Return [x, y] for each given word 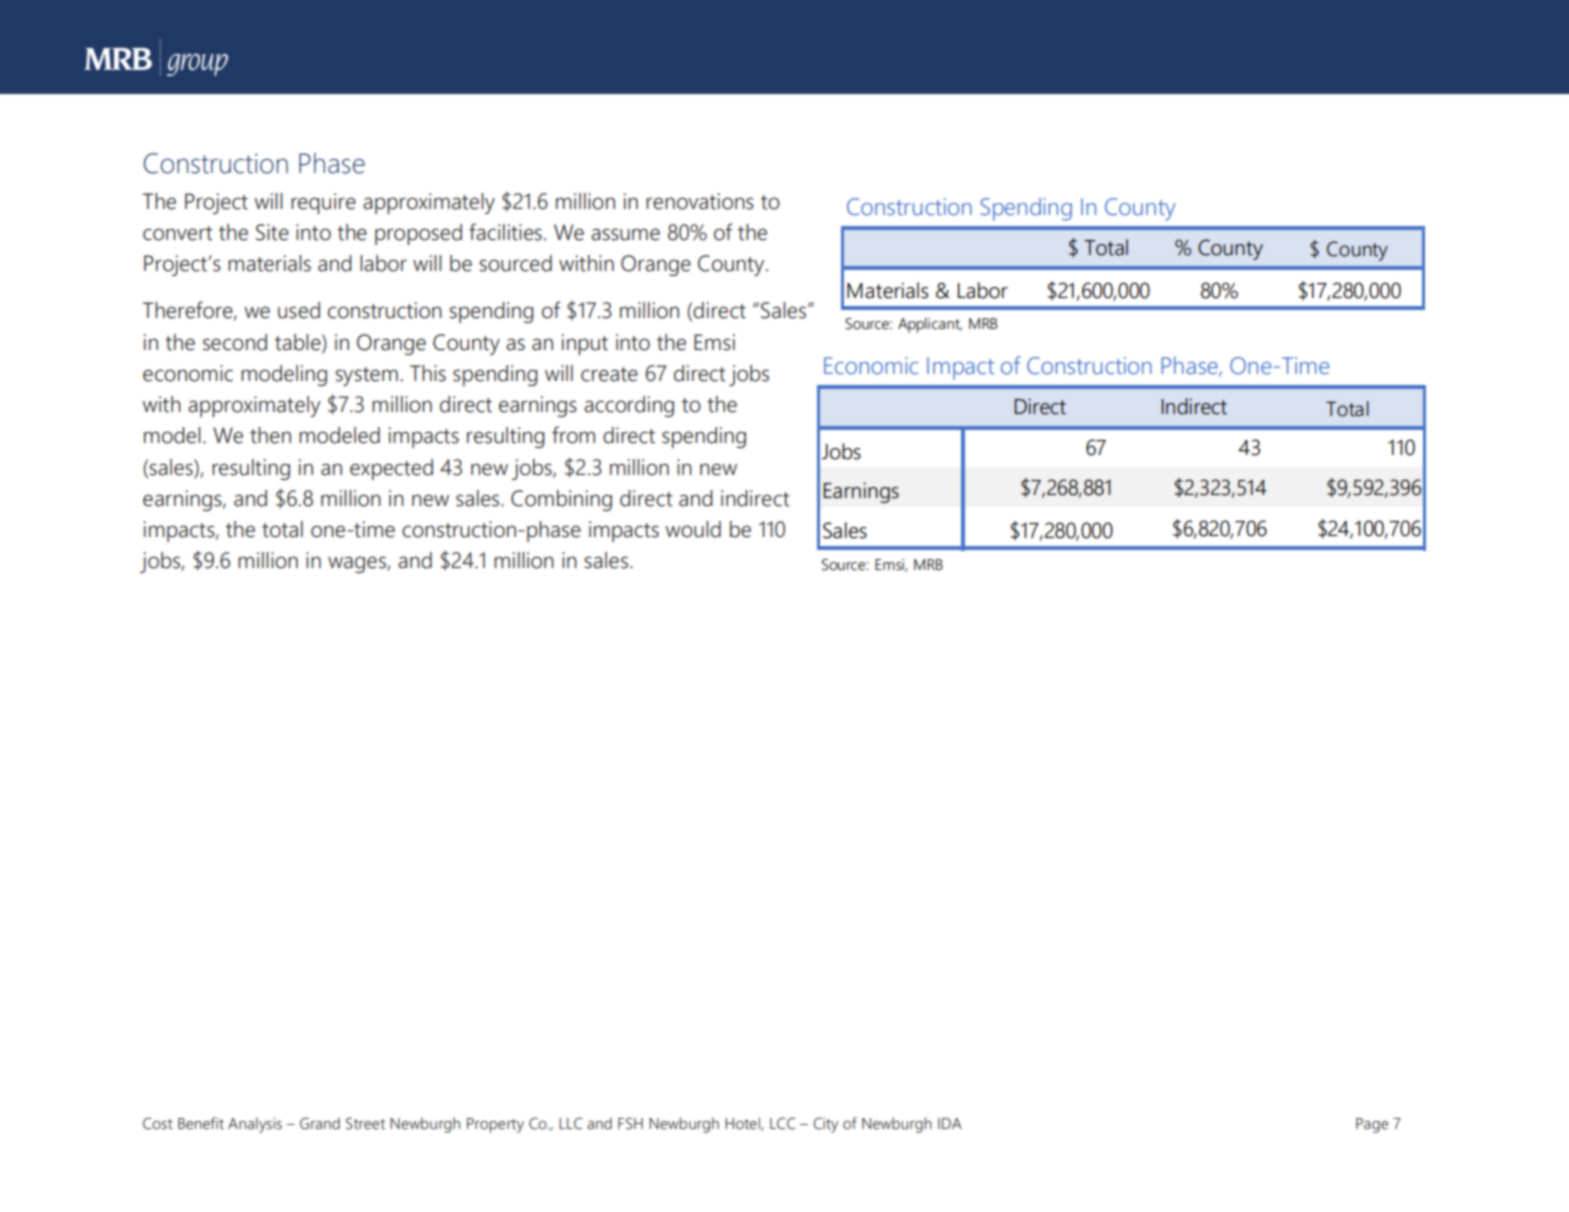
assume [625, 234]
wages [358, 564]
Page [1372, 1125]
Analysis [255, 1125]
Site [272, 232]
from [573, 435]
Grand [320, 1123]
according [629, 406]
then [270, 435]
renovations [700, 201]
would [693, 529]
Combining [561, 500]
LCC [783, 1123]
